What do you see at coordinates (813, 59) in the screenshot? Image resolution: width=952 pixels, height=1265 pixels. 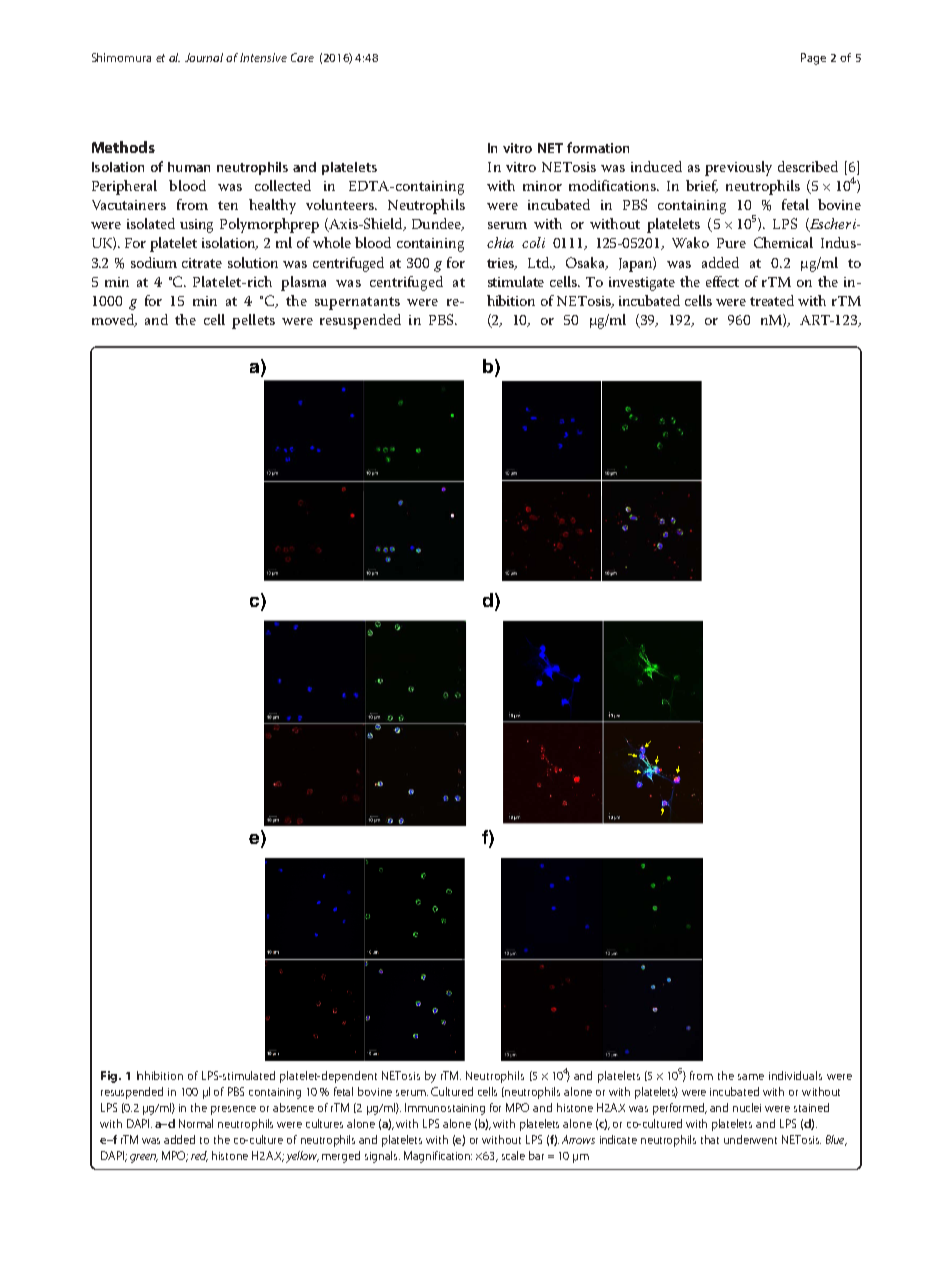 I see `Page` at bounding box center [813, 59].
